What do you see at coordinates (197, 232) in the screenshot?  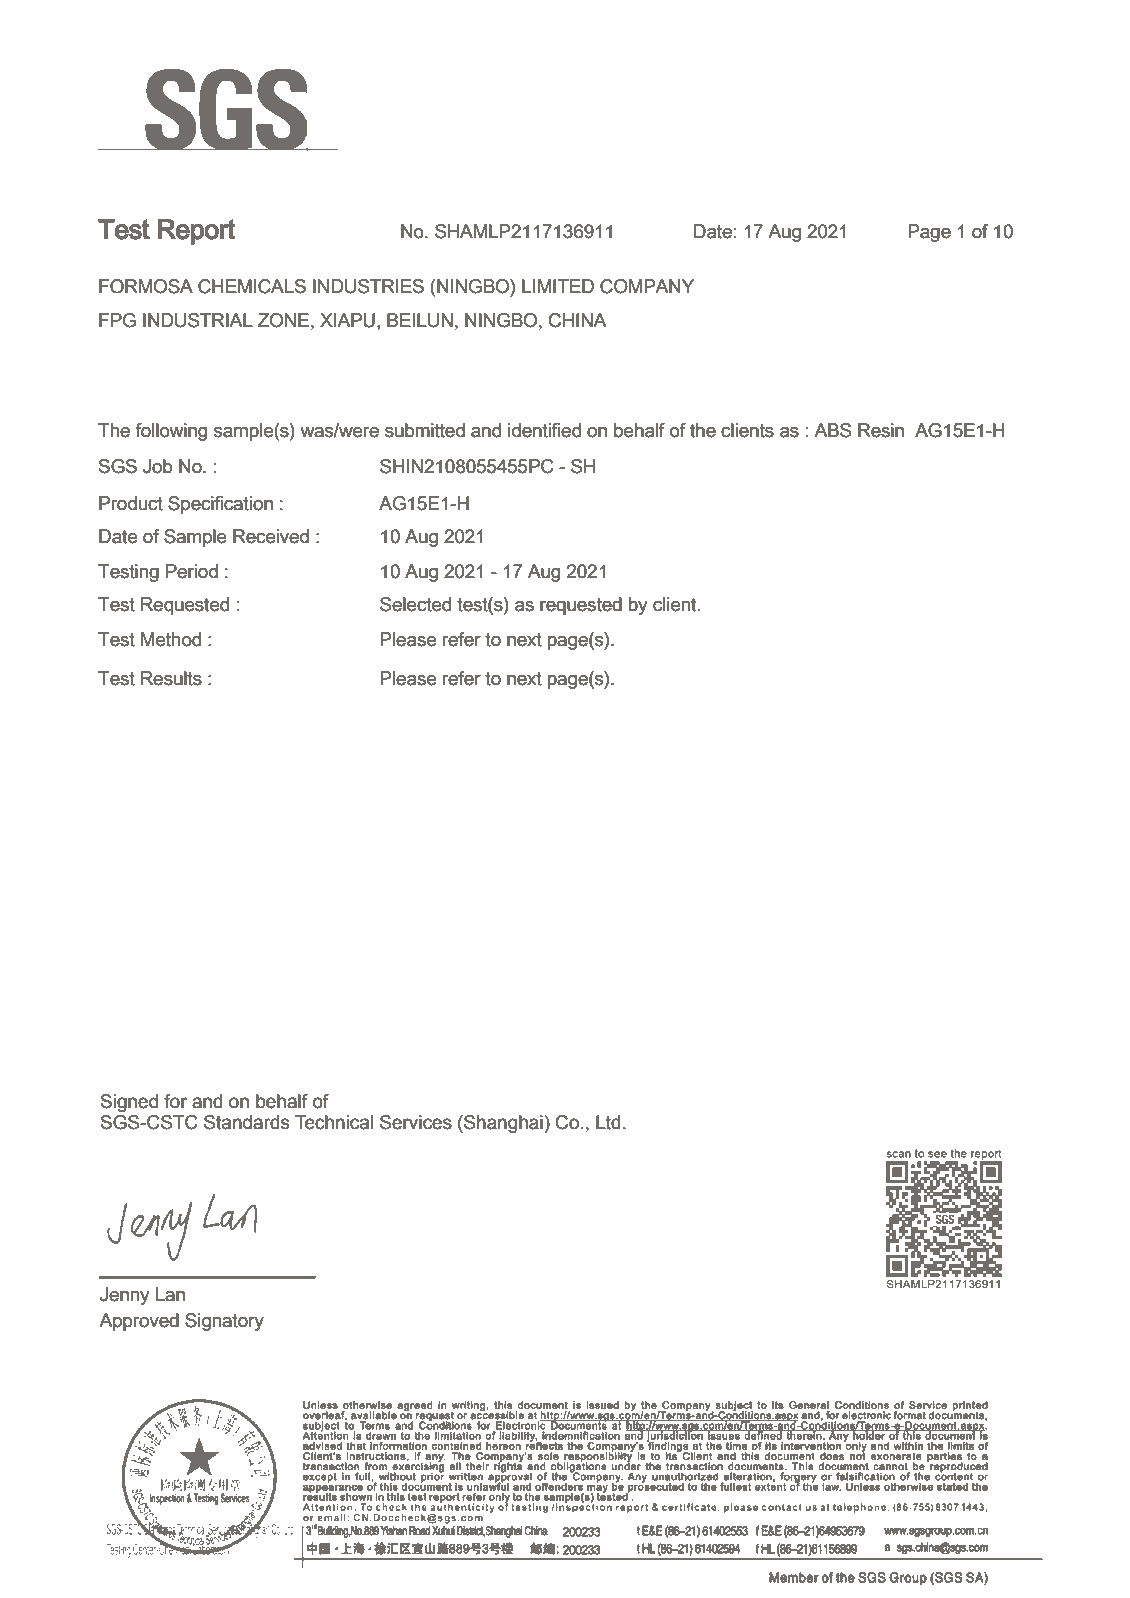 I see `Report` at bounding box center [197, 232].
